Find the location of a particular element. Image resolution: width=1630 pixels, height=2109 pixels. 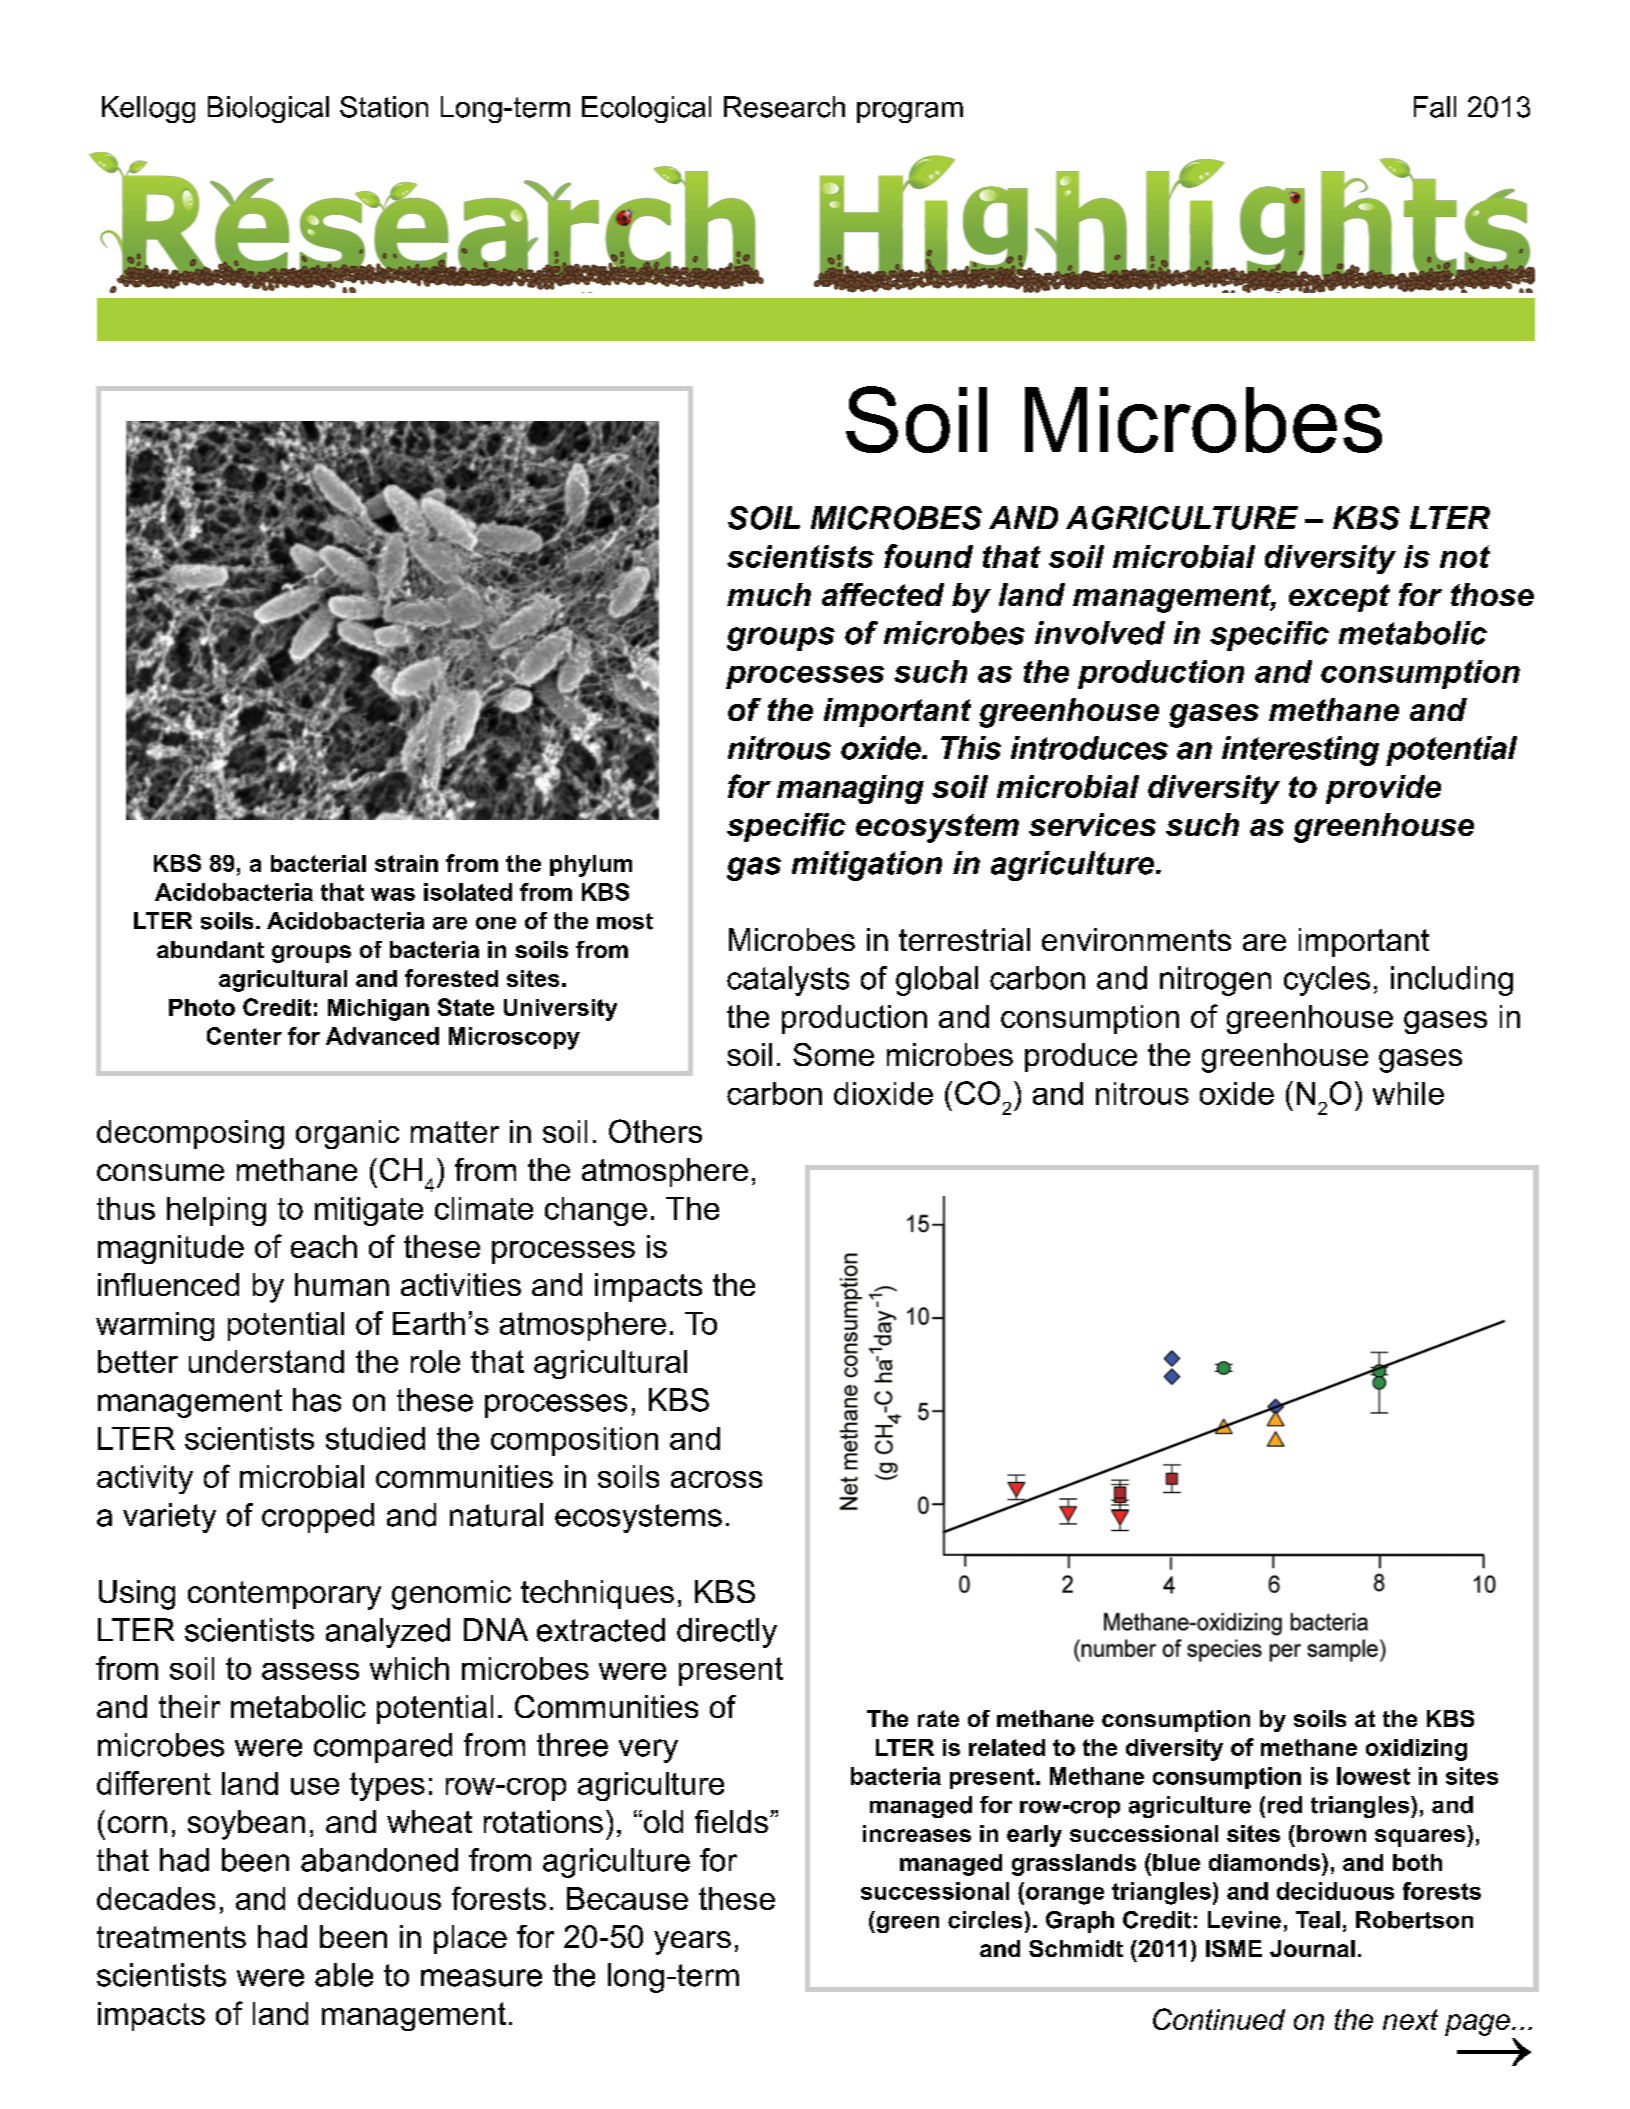

Biological is located at coordinates (268, 109).
